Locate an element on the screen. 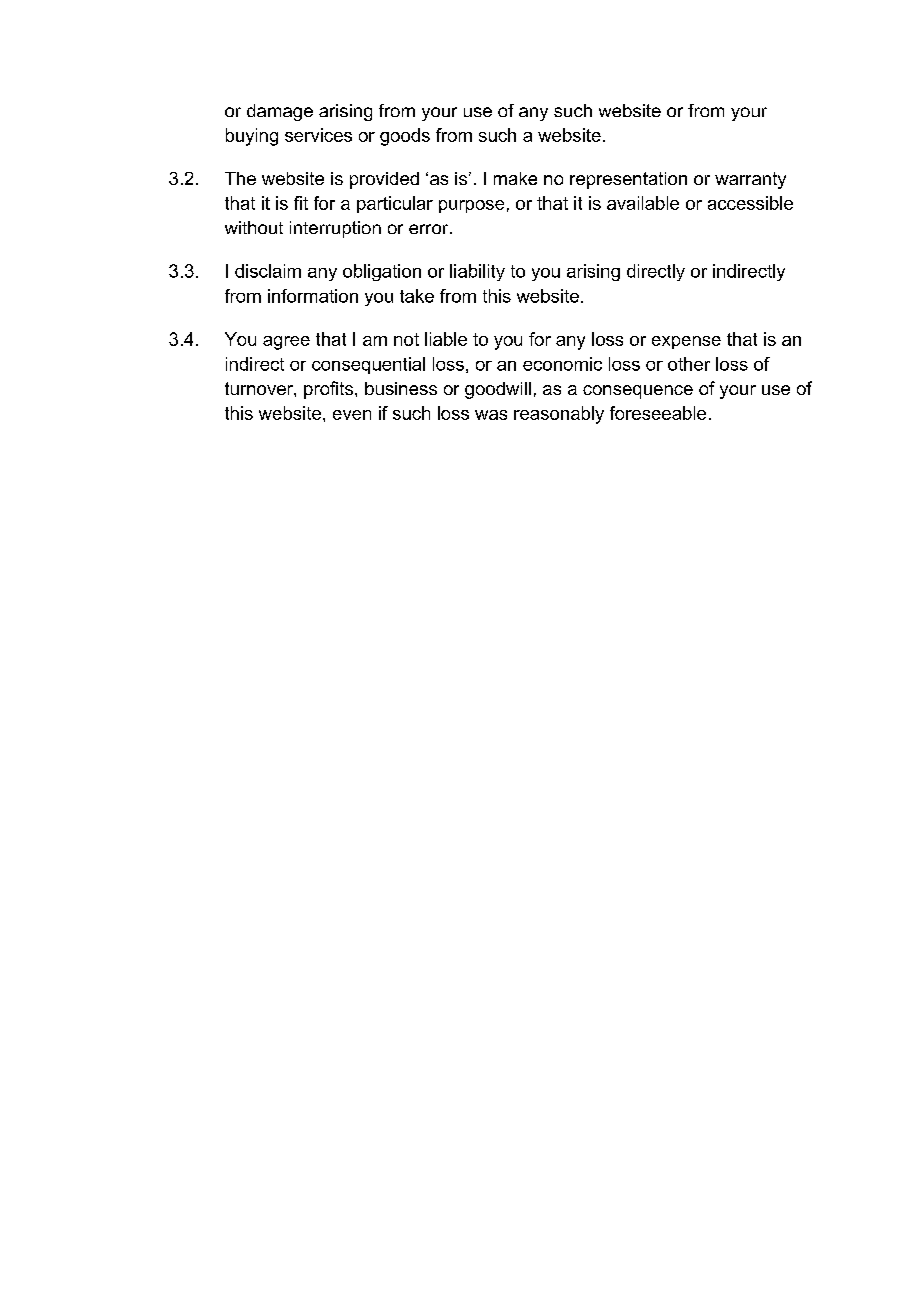  liable is located at coordinates (446, 339).
